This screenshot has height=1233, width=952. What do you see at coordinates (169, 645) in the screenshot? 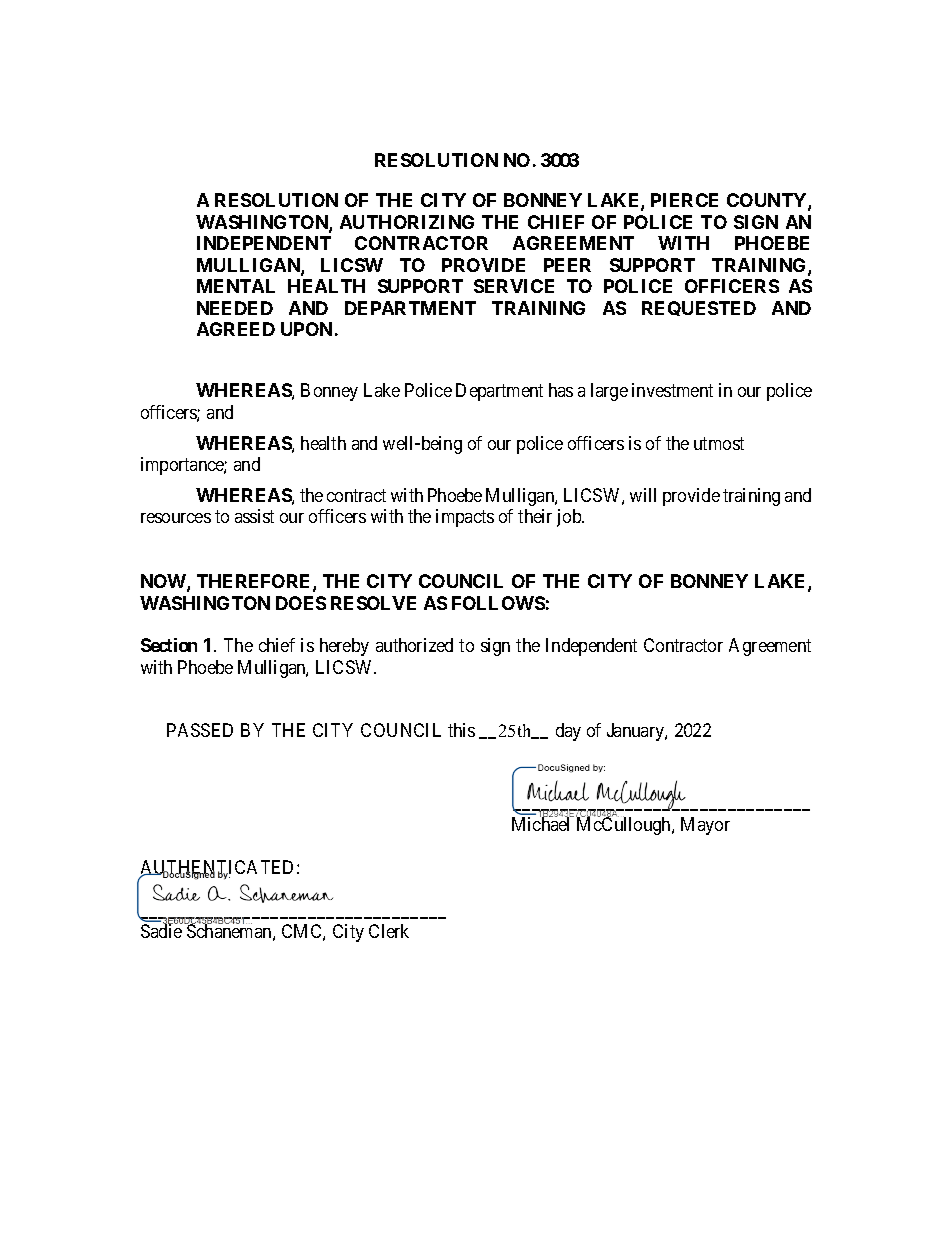
I see `Section` at bounding box center [169, 645].
